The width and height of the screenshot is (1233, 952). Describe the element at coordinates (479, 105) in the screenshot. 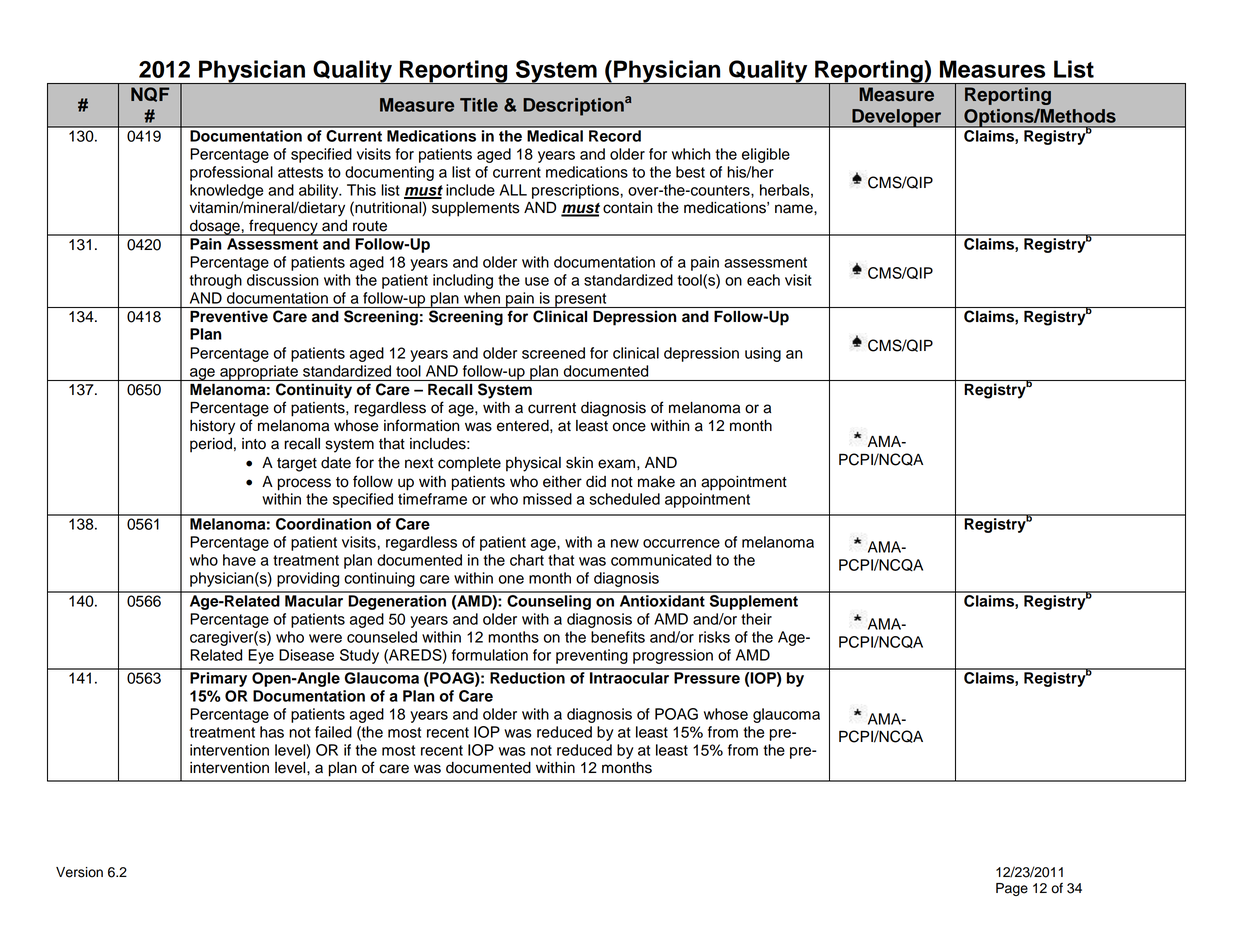

I see `Title` at that location.
